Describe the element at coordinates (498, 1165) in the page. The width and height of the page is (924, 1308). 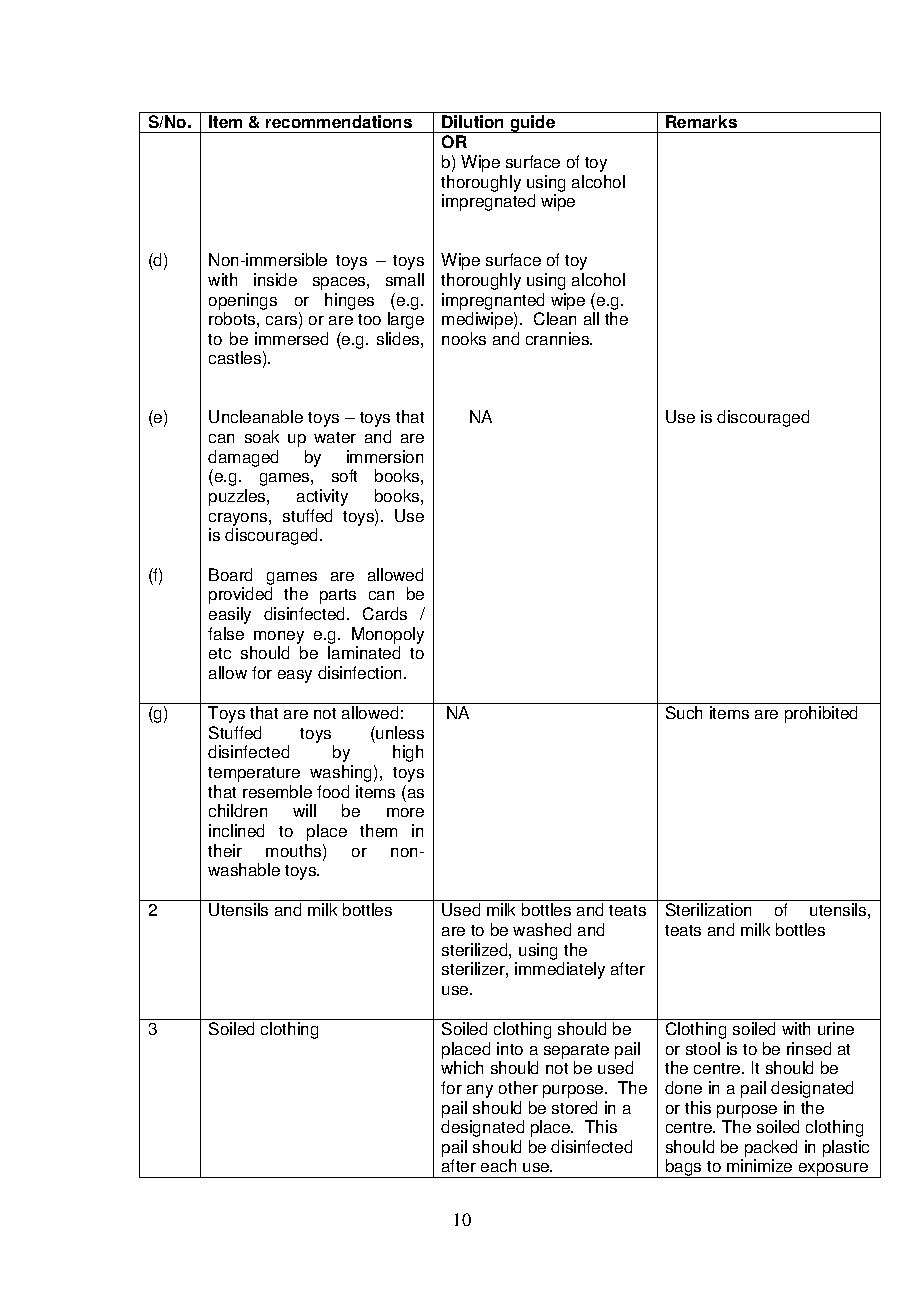
I see `each` at that location.
